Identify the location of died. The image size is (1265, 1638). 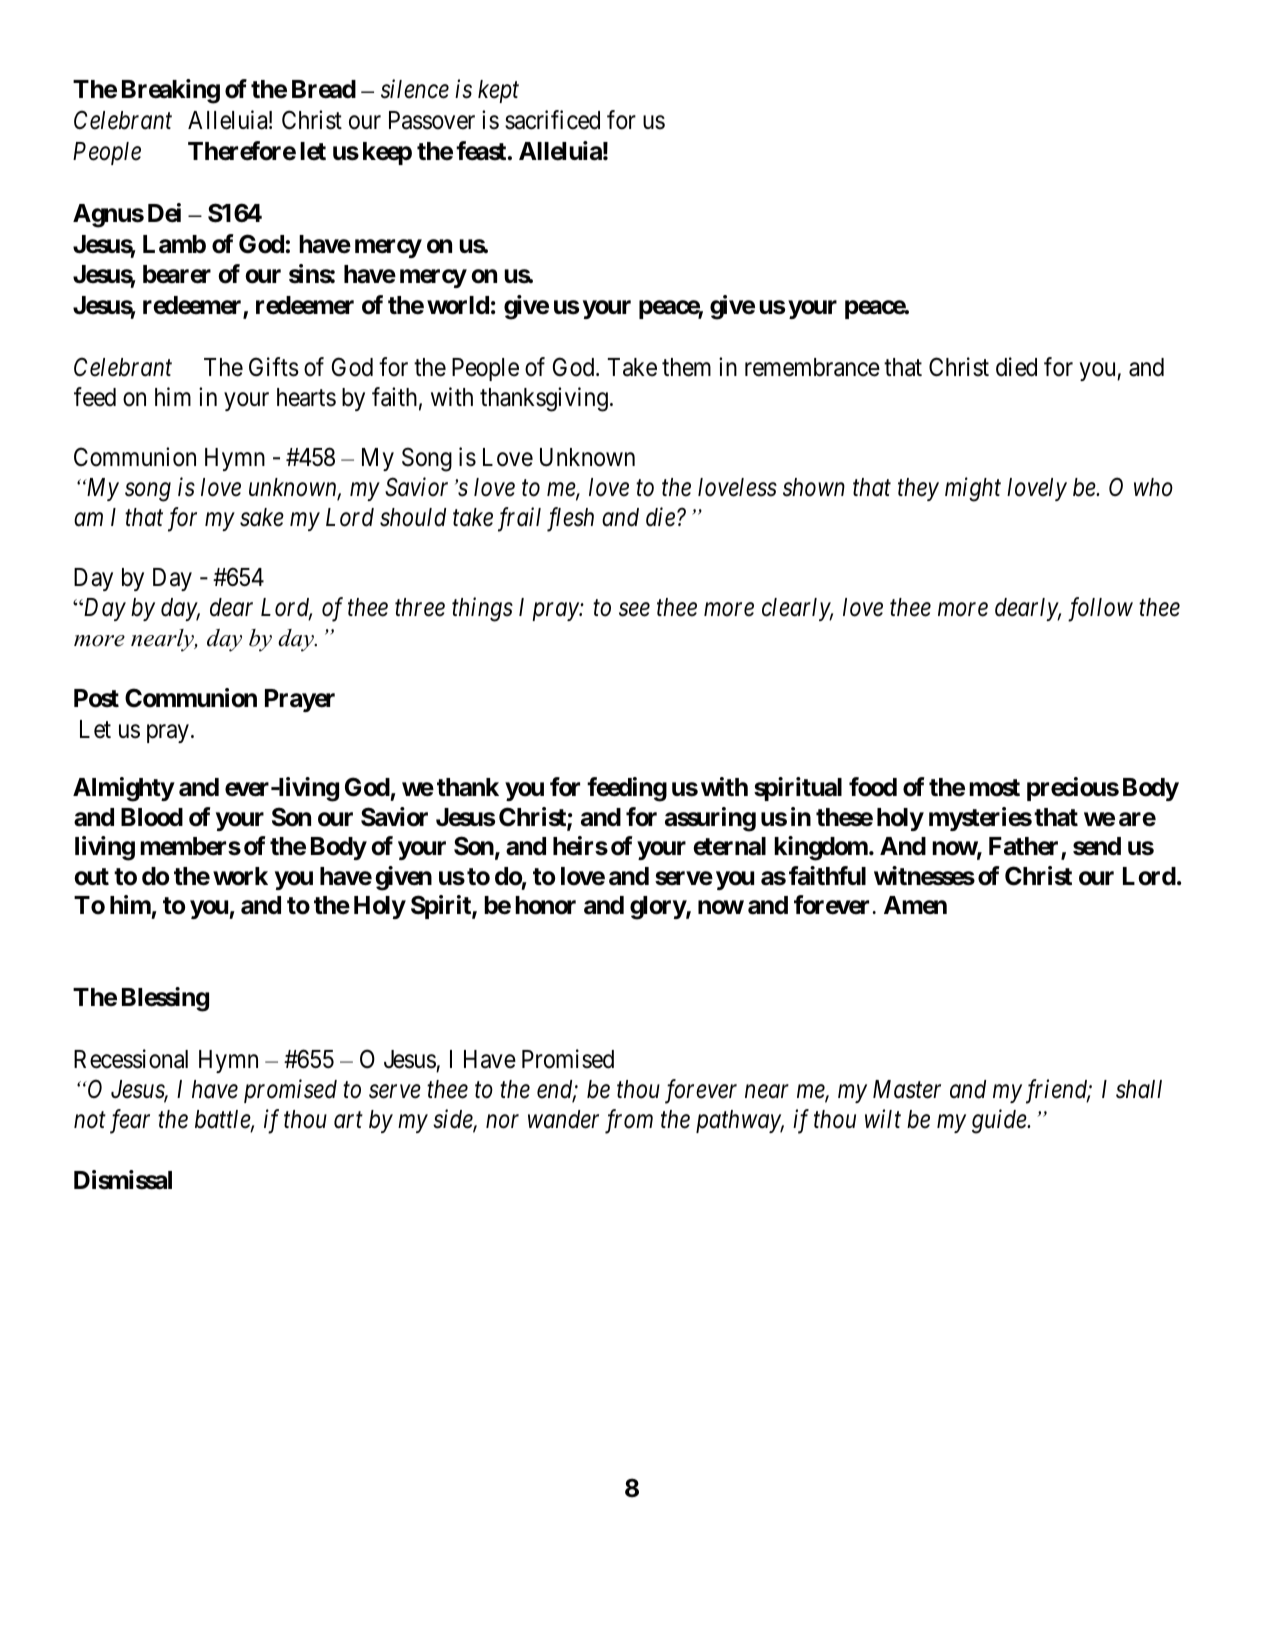
(1016, 367).
